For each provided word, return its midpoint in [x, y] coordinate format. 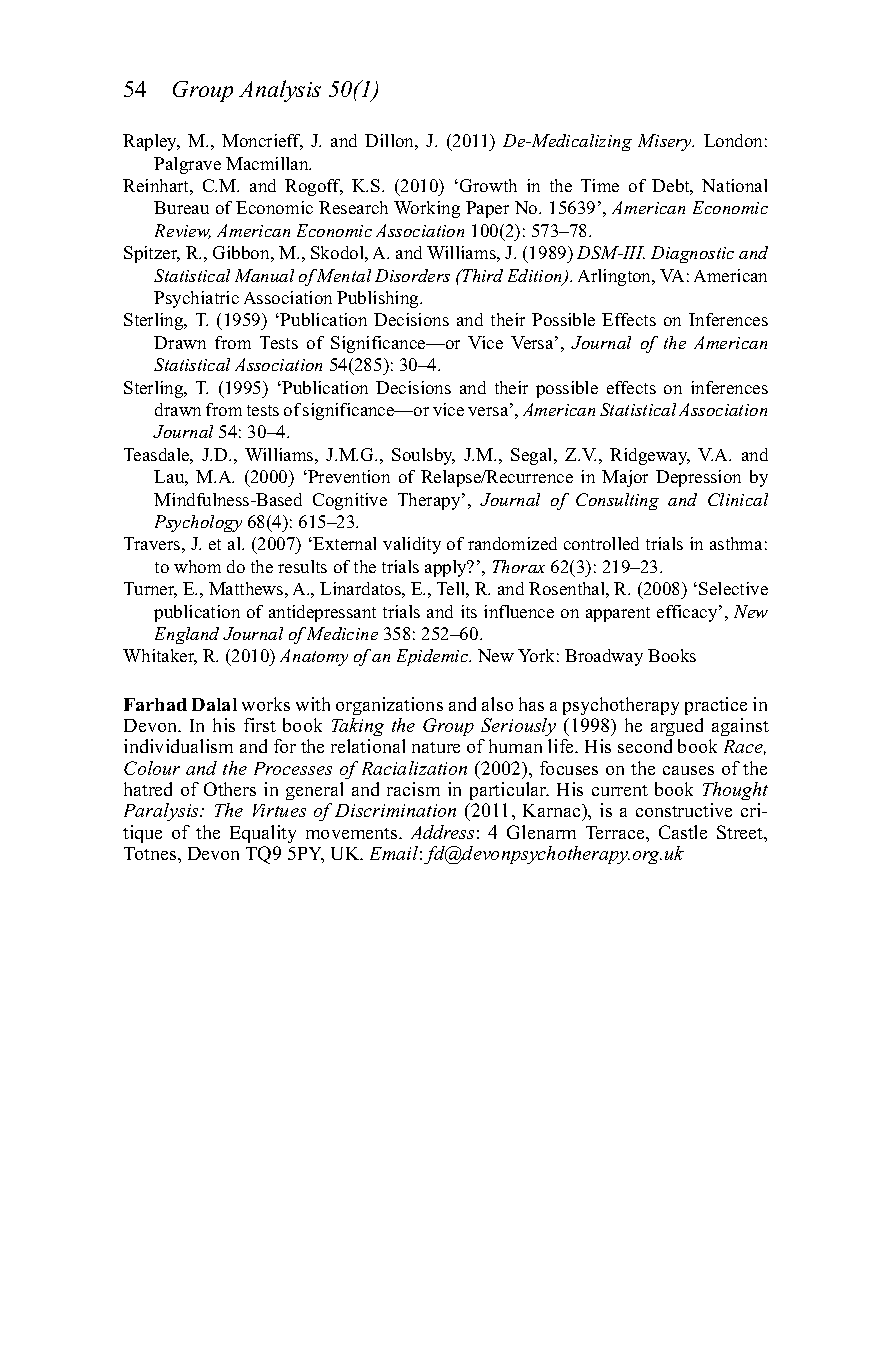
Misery [666, 142]
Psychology [198, 523]
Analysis [280, 91]
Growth [488, 185]
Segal [533, 456]
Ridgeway [650, 456]
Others [230, 789]
